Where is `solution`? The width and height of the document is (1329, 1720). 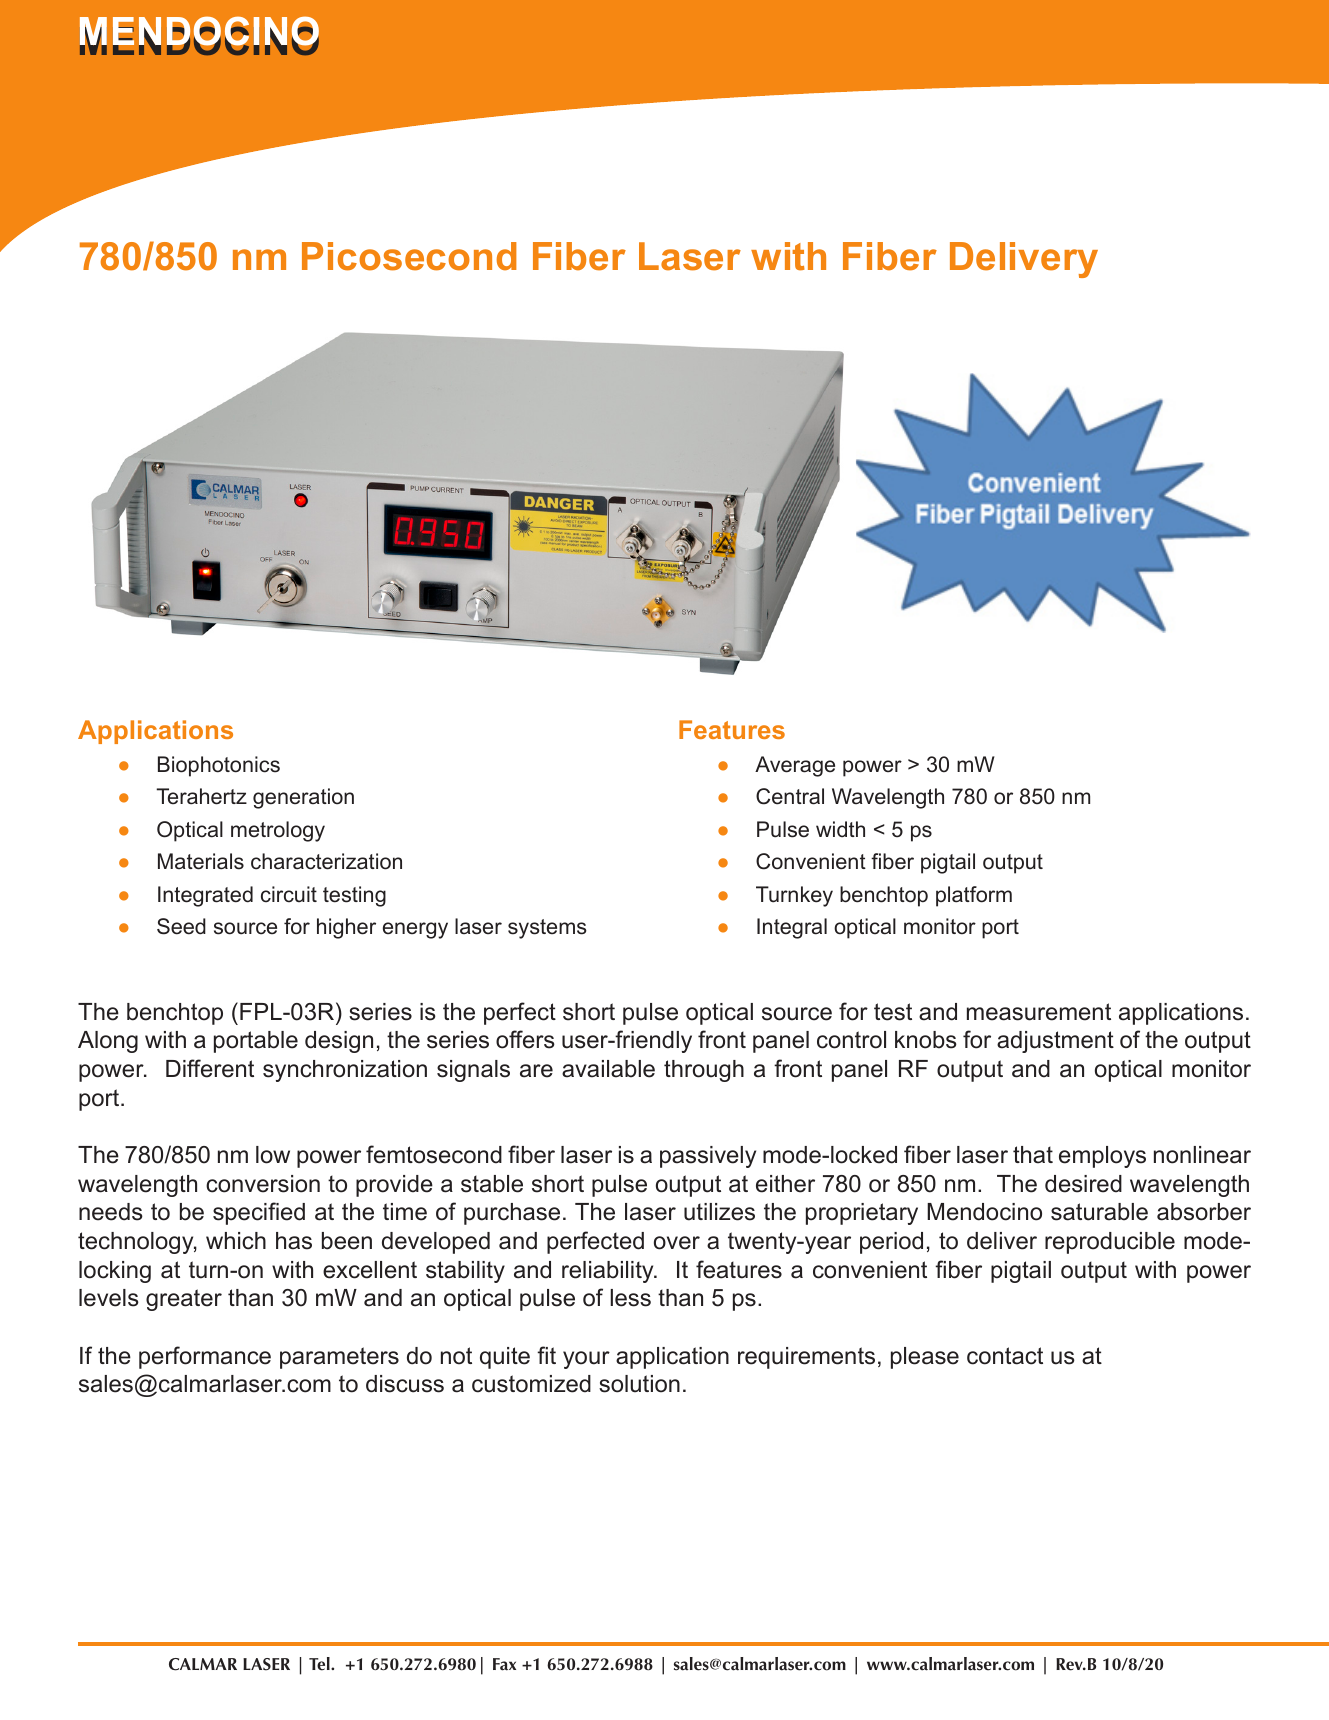 solution is located at coordinates (639, 1384).
